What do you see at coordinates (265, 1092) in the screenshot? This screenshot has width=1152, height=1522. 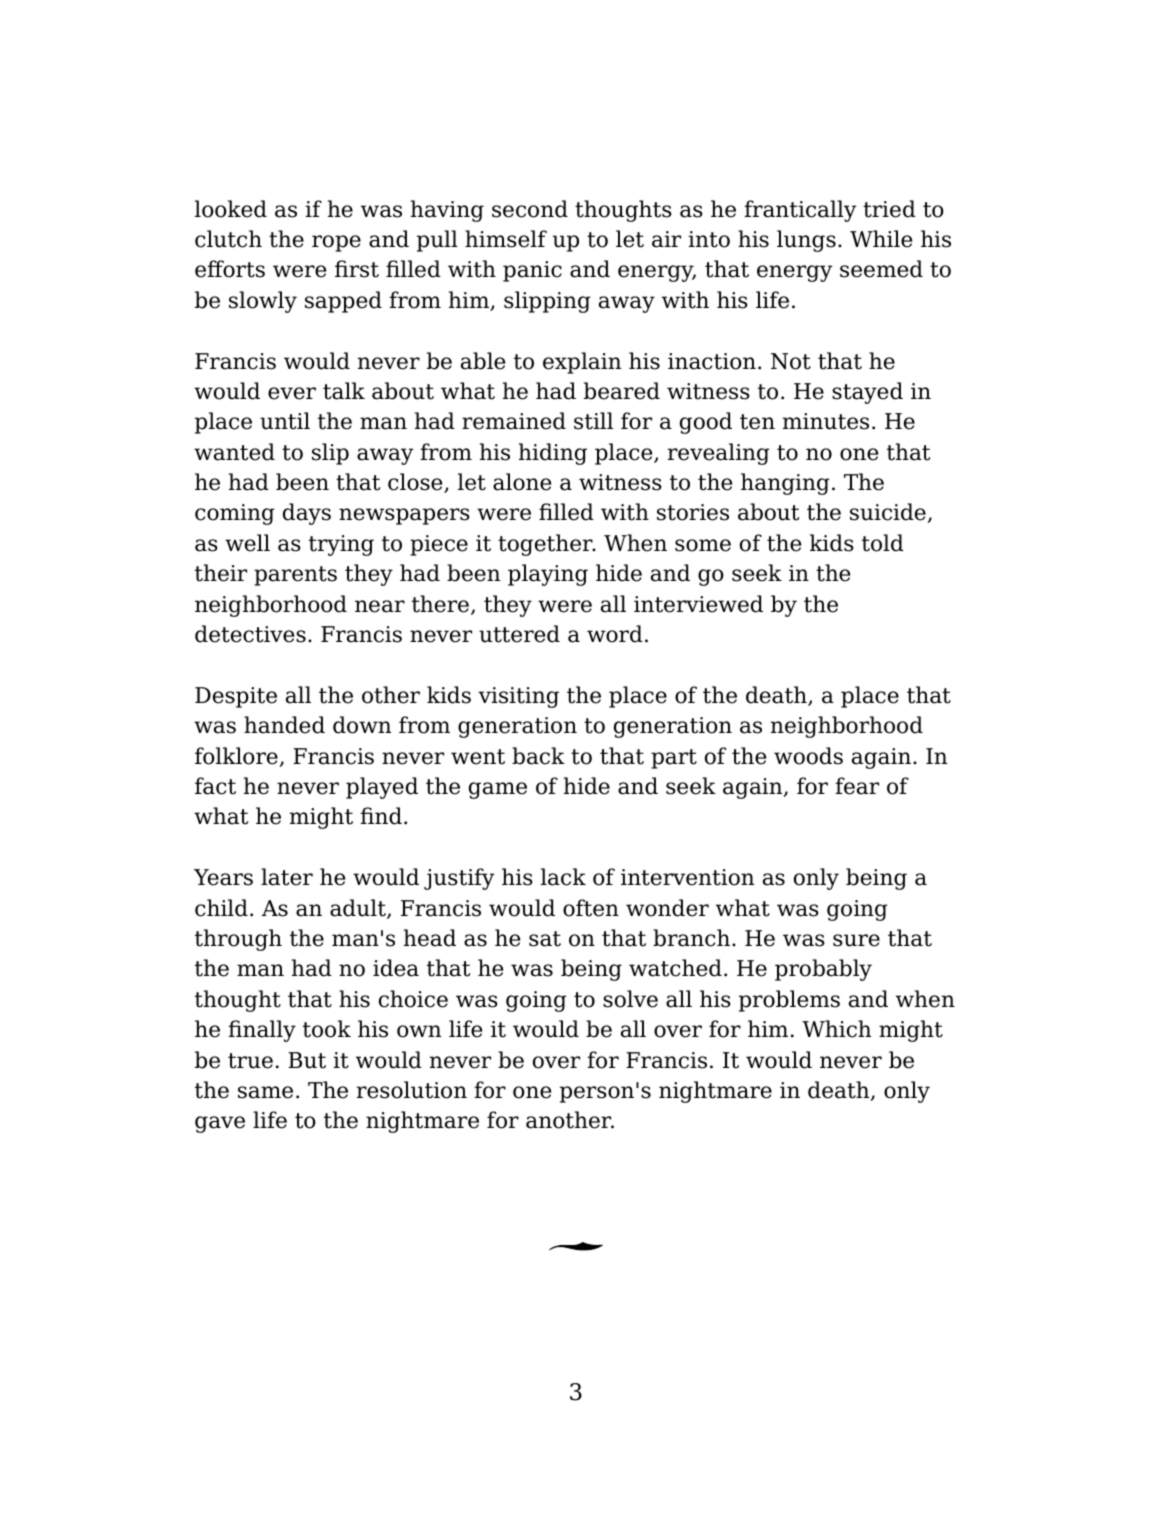 I see `same` at bounding box center [265, 1092].
